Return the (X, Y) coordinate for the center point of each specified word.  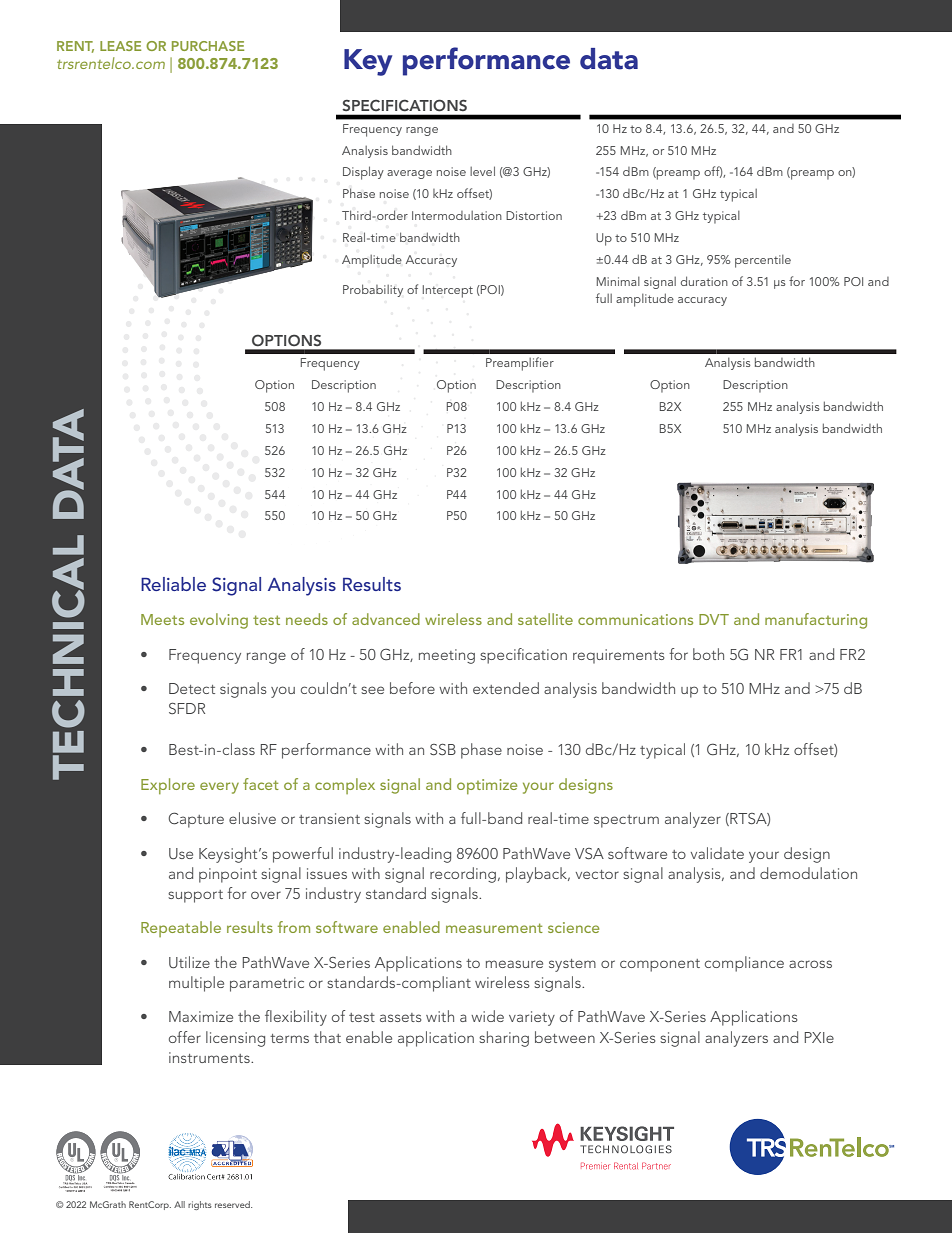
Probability (373, 290)
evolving (219, 621)
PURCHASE (208, 46)
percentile (763, 261)
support (195, 896)
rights (200, 1205)
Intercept (448, 291)
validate (717, 853)
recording (463, 875)
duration (704, 281)
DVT (714, 619)
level (482, 171)
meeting (447, 656)
